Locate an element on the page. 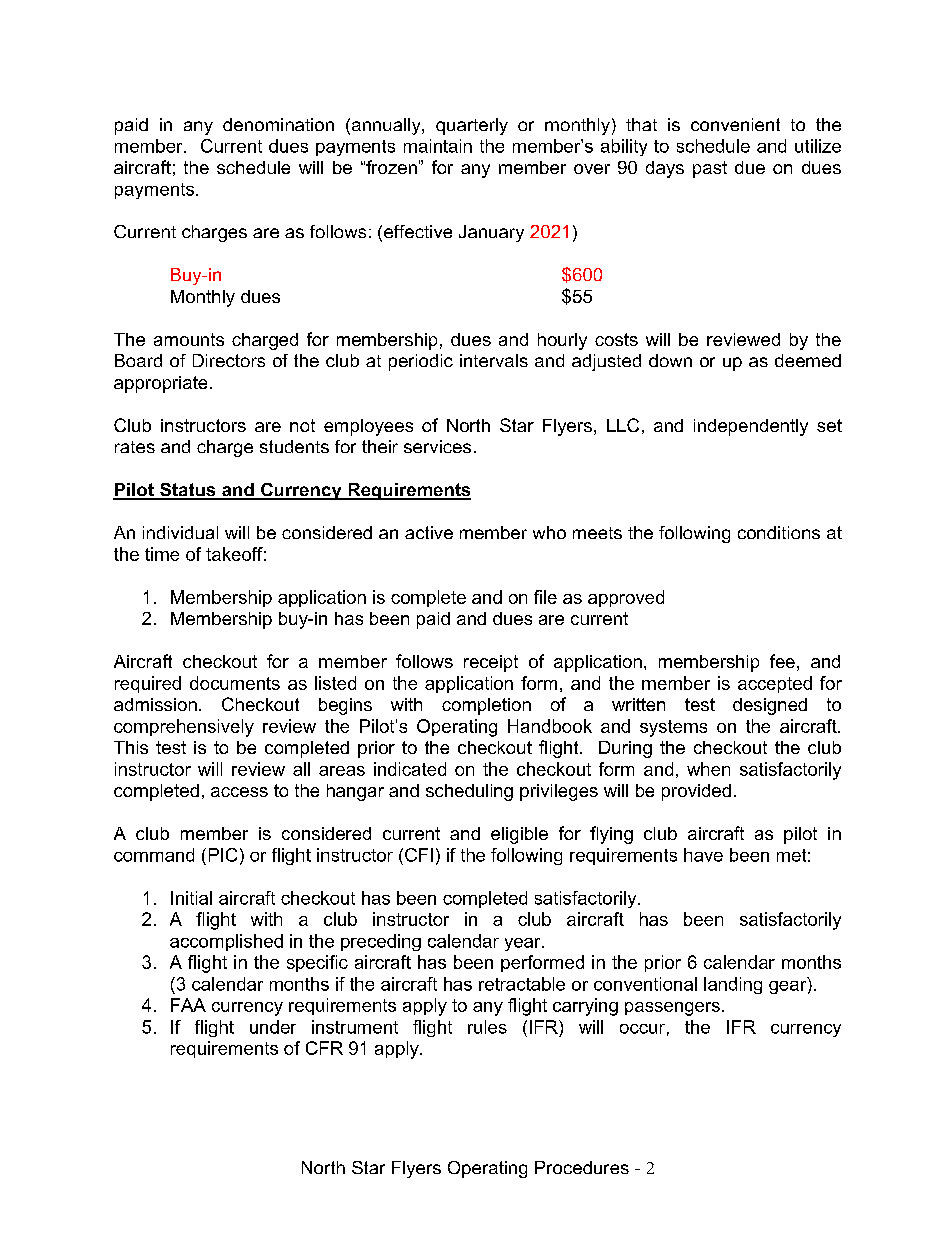  denomination is located at coordinates (278, 124).
